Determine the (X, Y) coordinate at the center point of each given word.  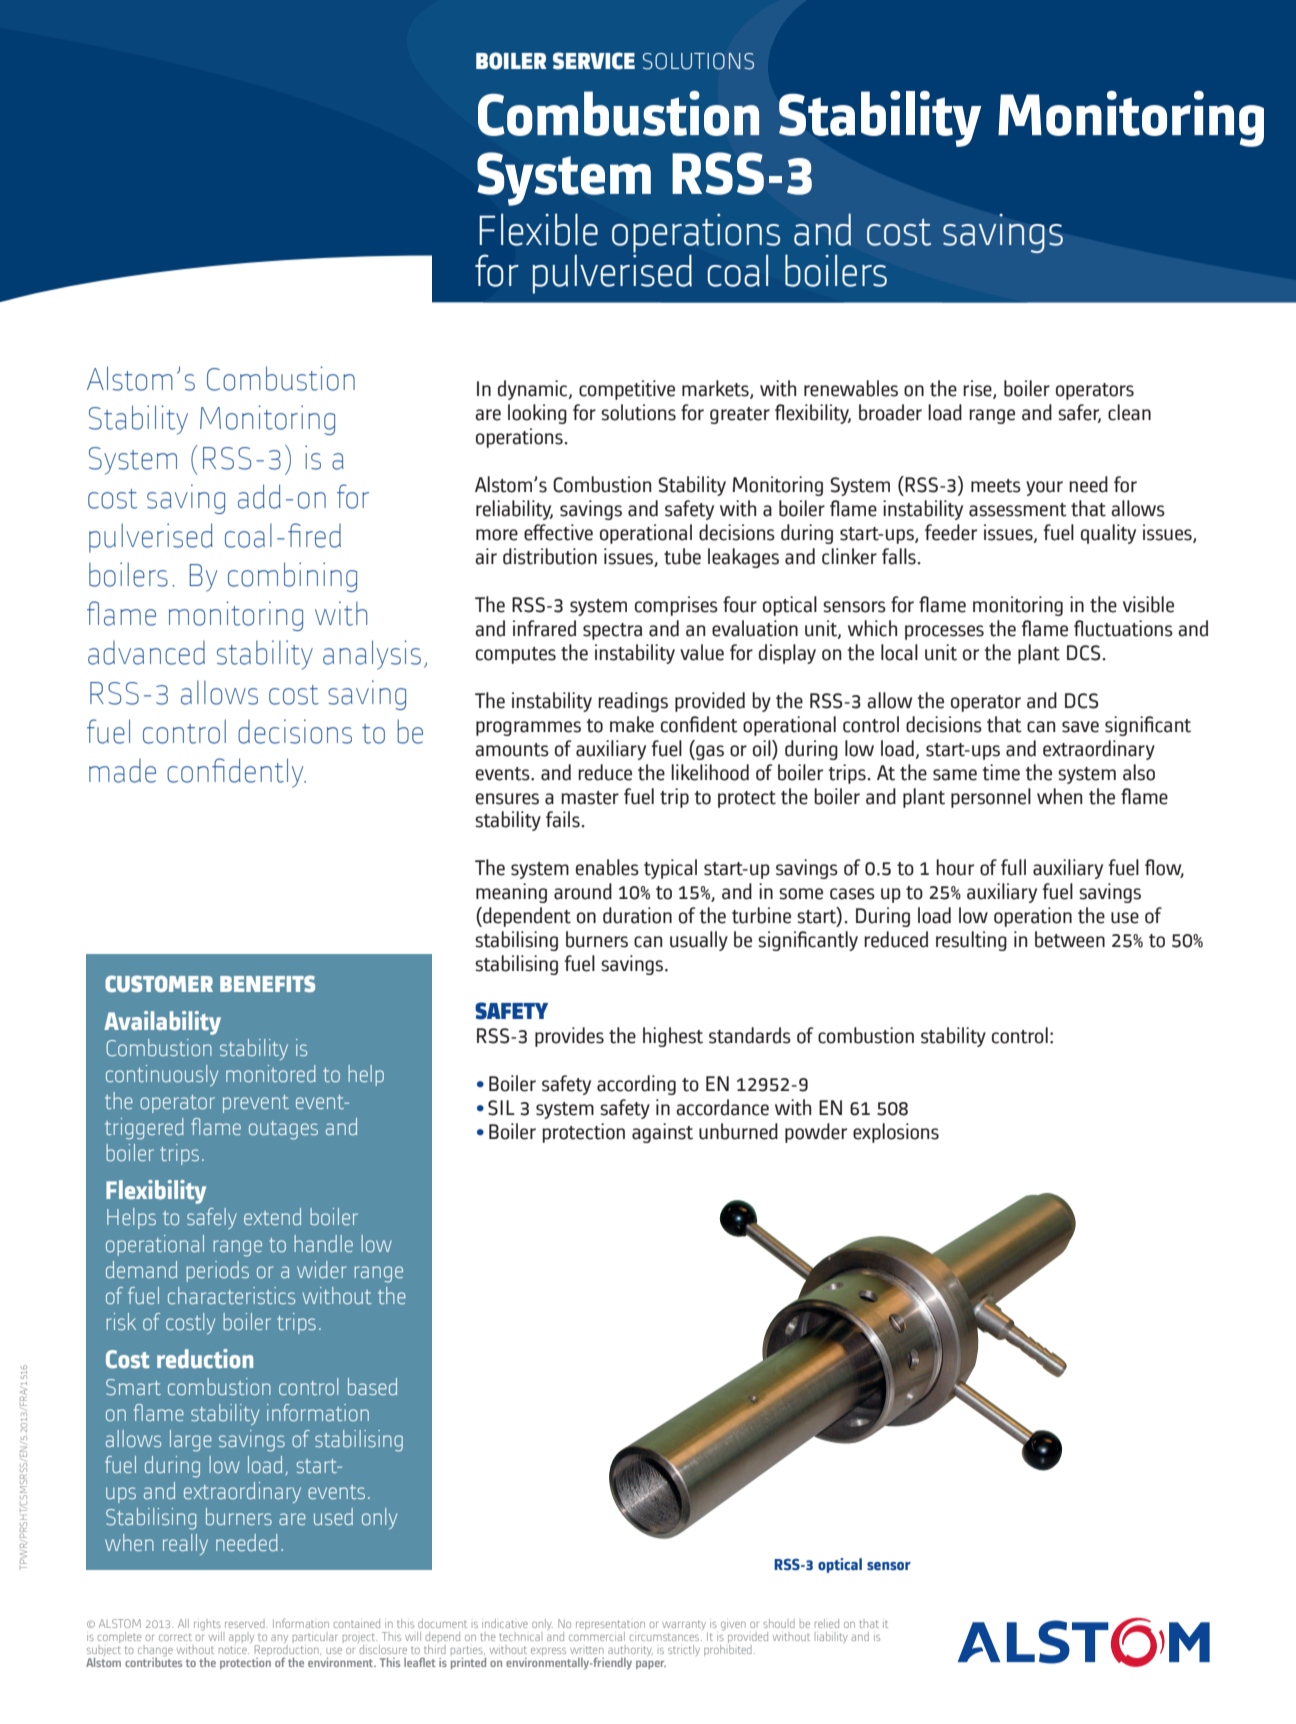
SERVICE (594, 61)
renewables (851, 388)
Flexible (539, 229)
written (587, 1650)
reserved (246, 1623)
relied (827, 1623)
